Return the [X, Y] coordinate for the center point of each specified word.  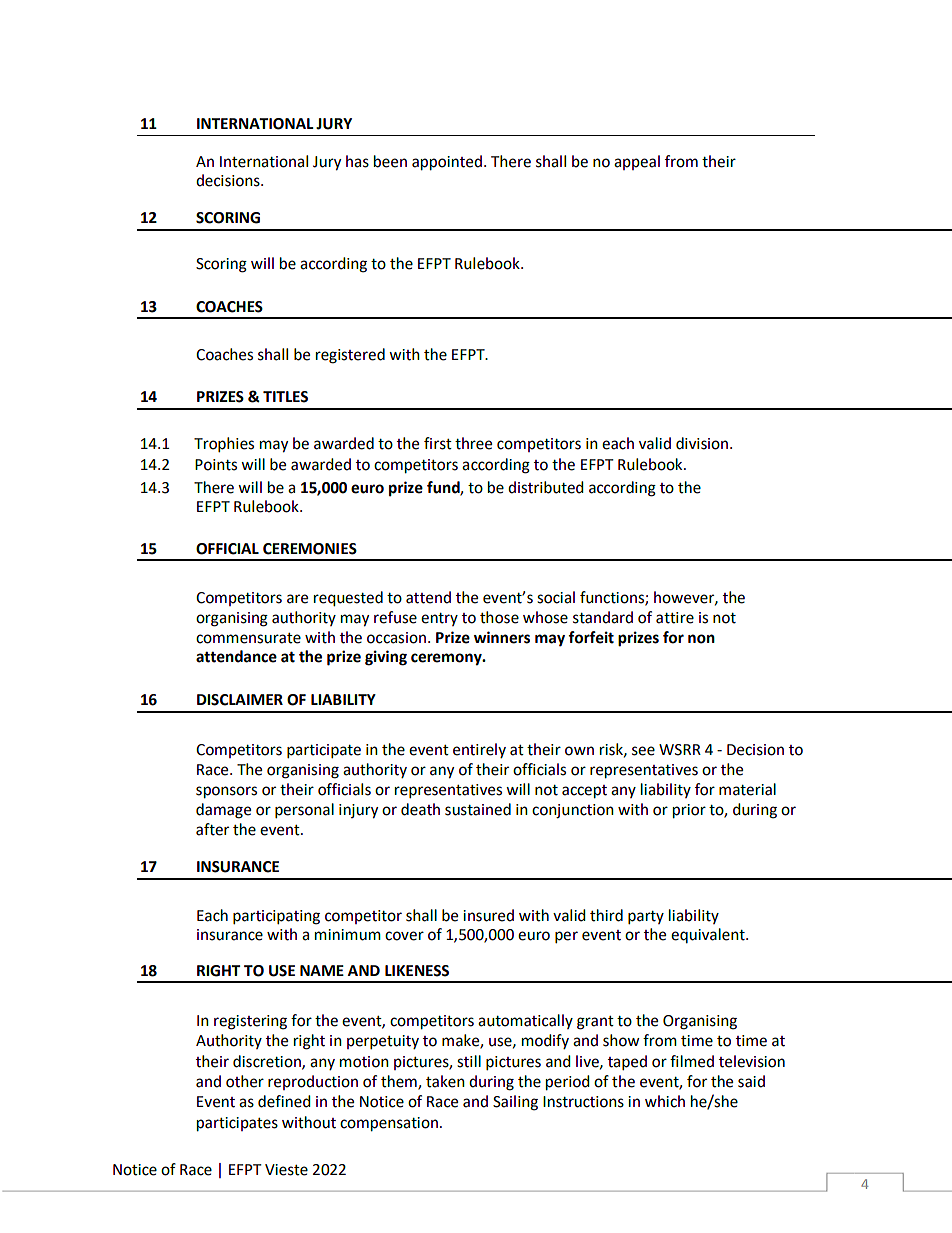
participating [276, 917]
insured [488, 915]
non [701, 639]
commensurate [248, 638]
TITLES [285, 397]
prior [689, 811]
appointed [447, 163]
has [357, 161]
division [702, 443]
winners [502, 637]
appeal [637, 162]
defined [284, 1101]
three [473, 443]
